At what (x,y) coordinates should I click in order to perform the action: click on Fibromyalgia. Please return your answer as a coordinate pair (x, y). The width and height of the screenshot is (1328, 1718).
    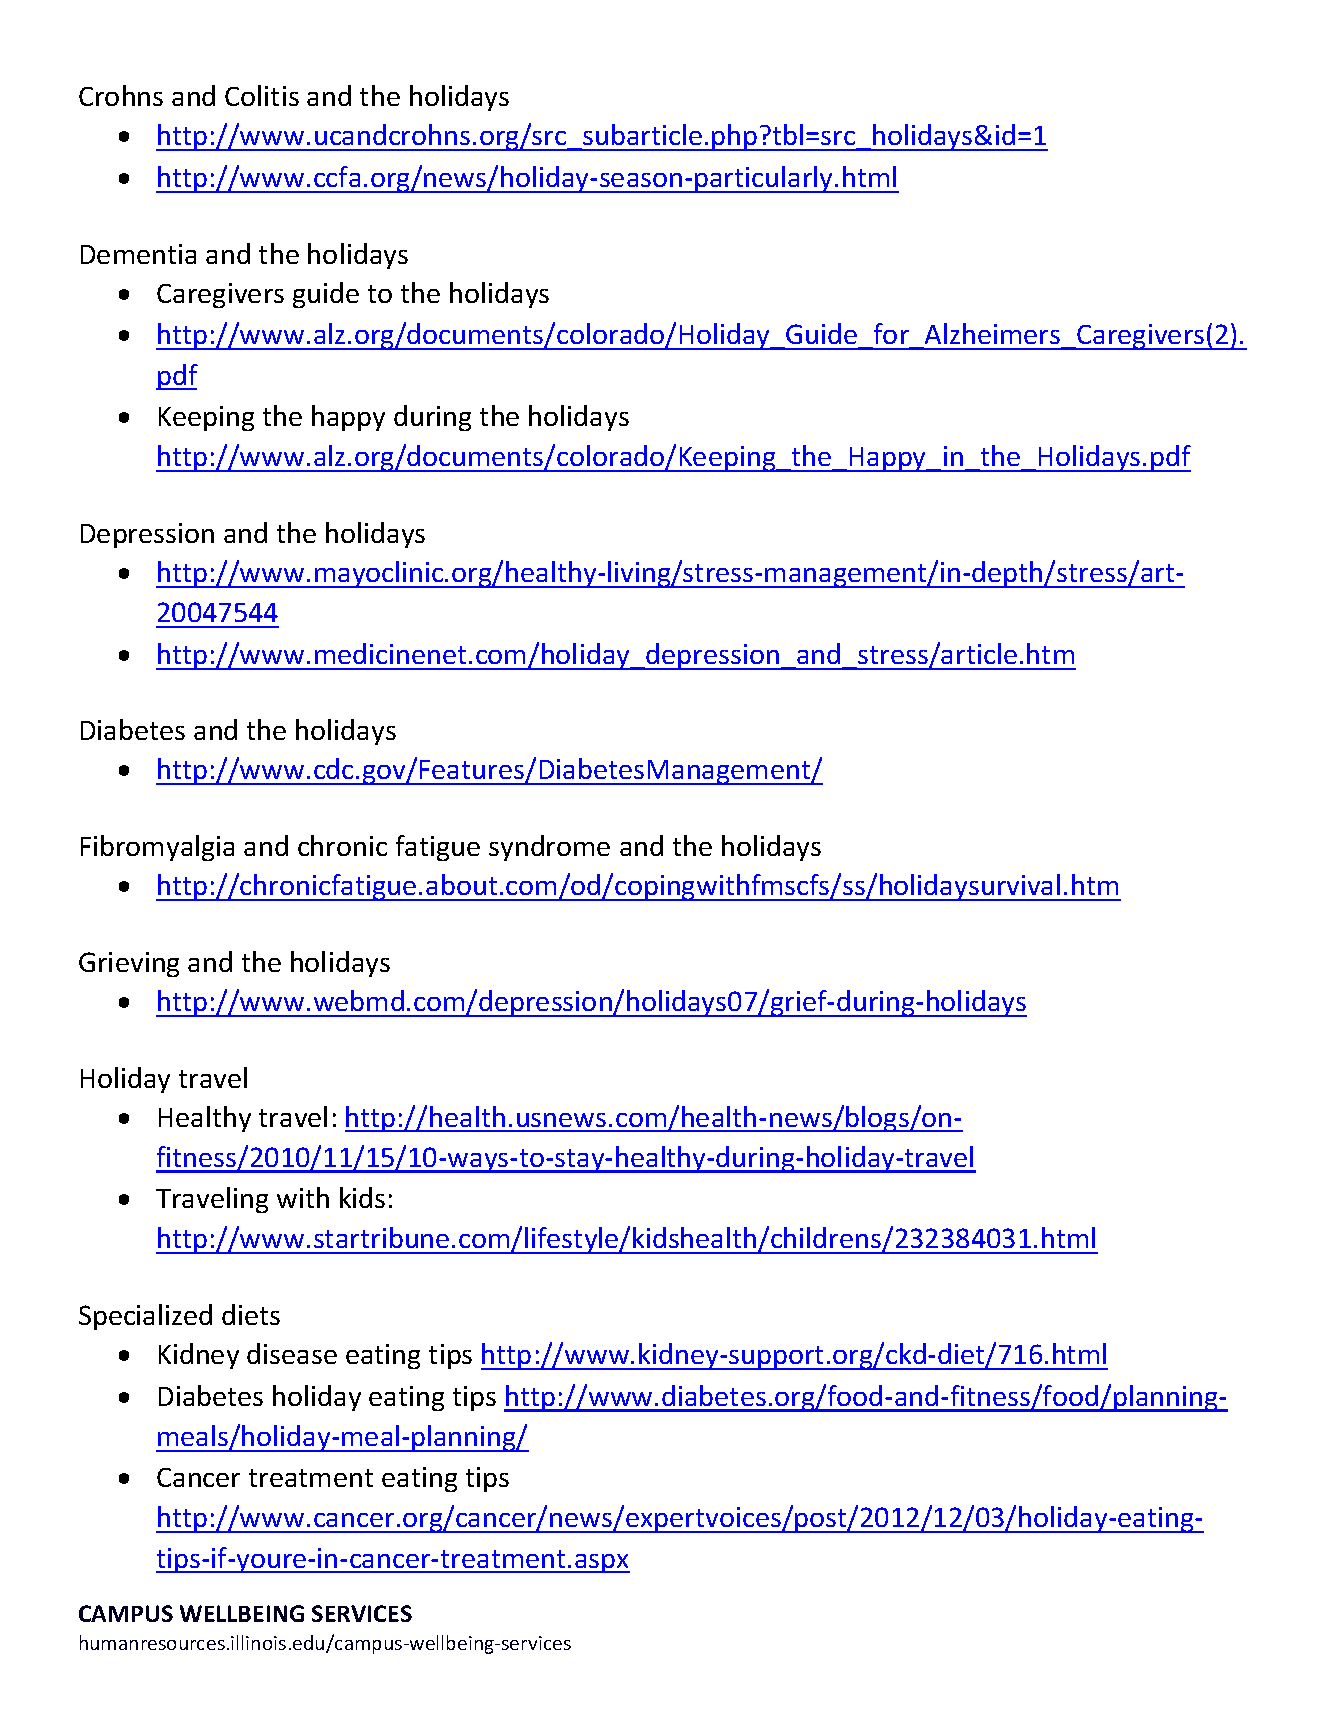
    Looking at the image, I should click on (157, 848).
